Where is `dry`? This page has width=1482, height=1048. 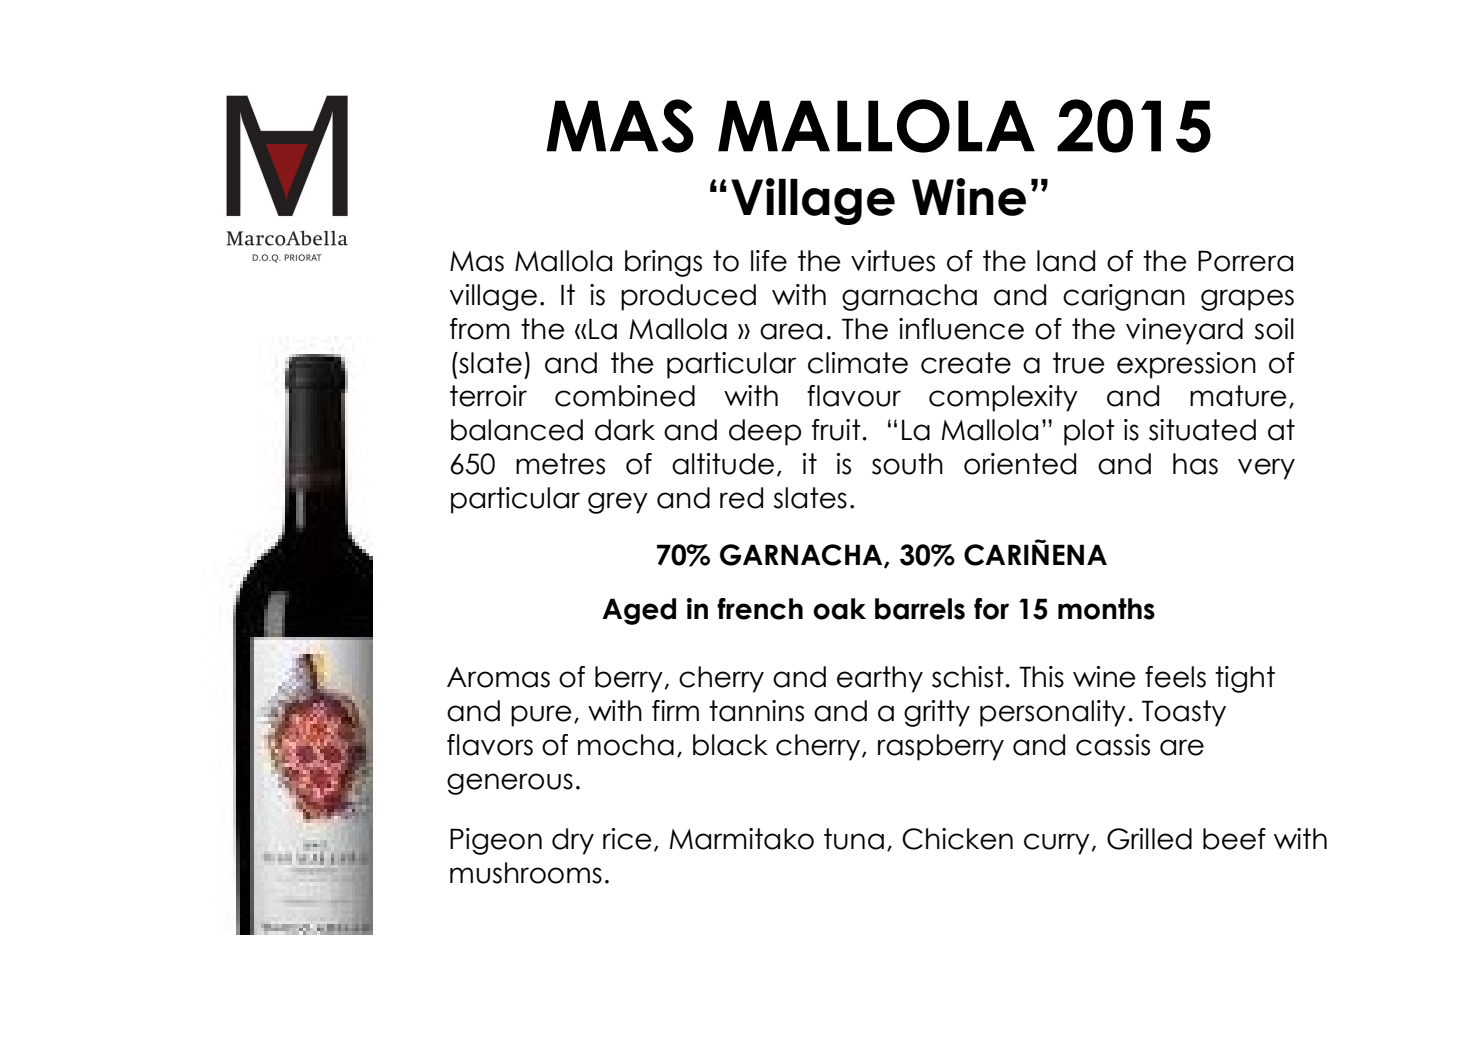
dry is located at coordinates (573, 841).
